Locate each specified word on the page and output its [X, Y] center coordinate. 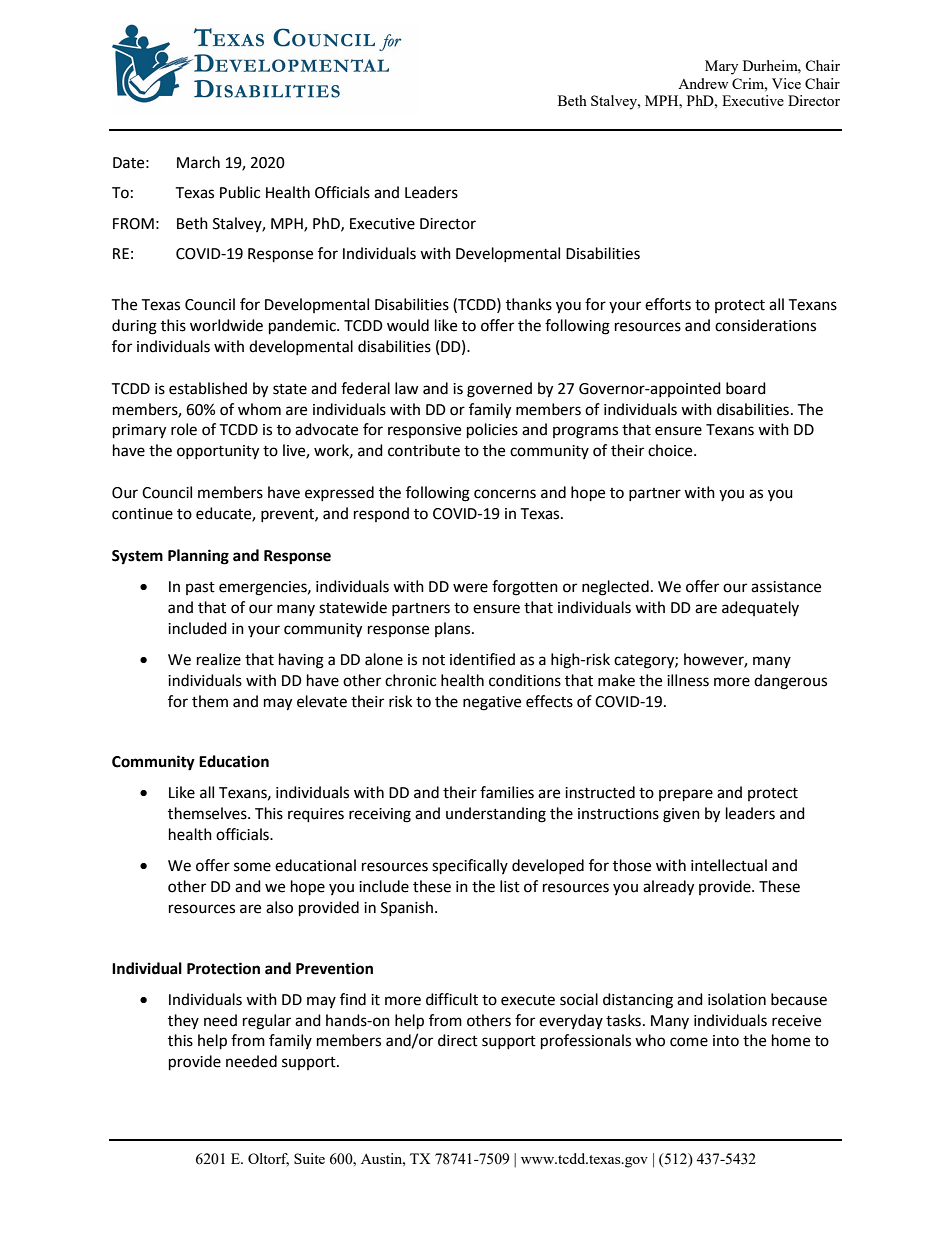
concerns [505, 494]
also [279, 907]
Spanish [407, 908]
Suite [309, 1158]
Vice [786, 83]
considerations [765, 325]
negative [492, 703]
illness [688, 680]
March [198, 162]
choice [671, 450]
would [408, 325]
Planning [198, 557]
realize [219, 659]
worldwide [226, 325]
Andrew [703, 83]
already [668, 888]
